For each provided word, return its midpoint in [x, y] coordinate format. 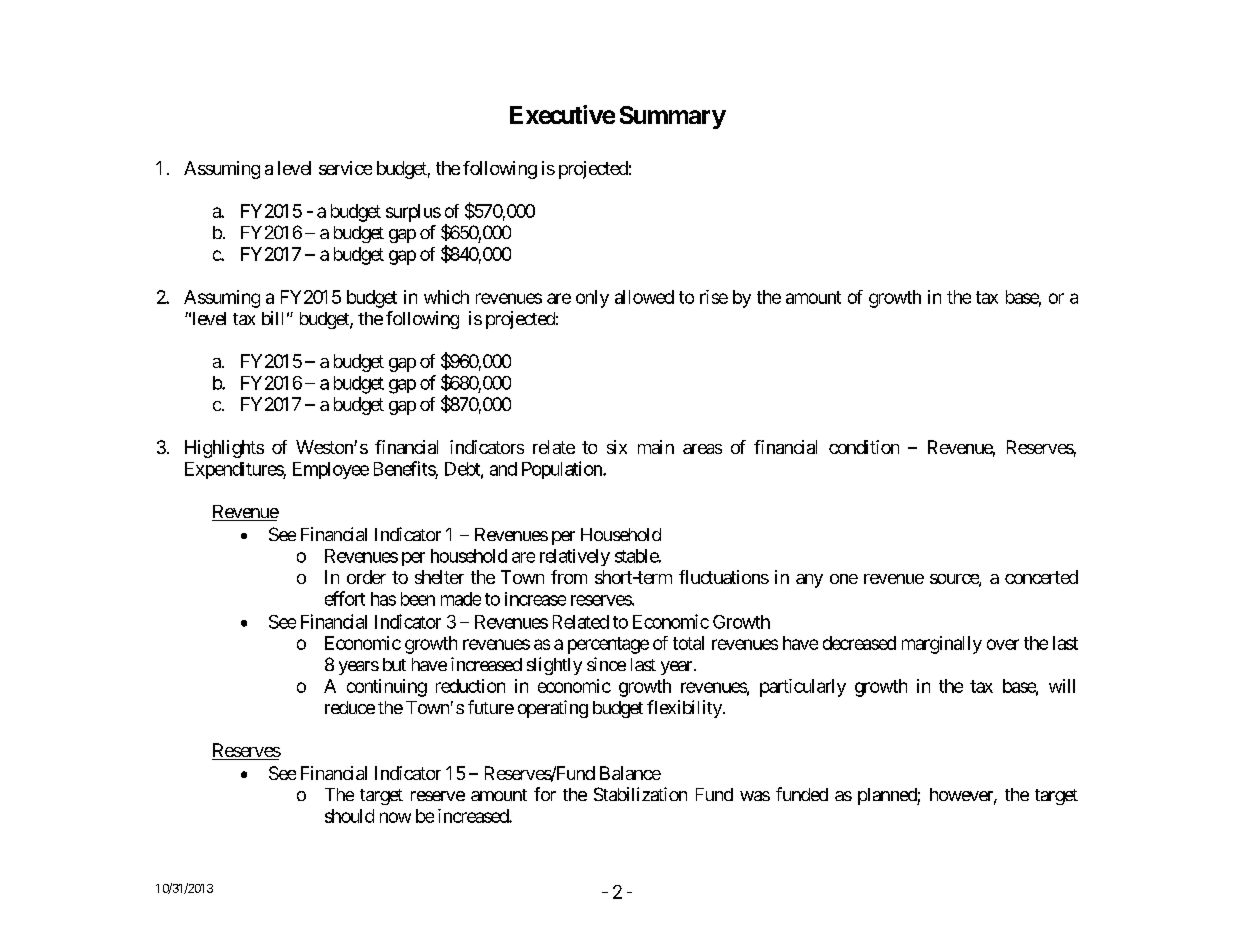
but [394, 664]
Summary [673, 117]
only [592, 299]
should [349, 816]
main [656, 447]
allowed [644, 297]
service [345, 168]
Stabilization [640, 794]
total [688, 643]
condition [864, 447]
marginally [942, 645]
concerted [1041, 577]
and [503, 469]
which [446, 297]
